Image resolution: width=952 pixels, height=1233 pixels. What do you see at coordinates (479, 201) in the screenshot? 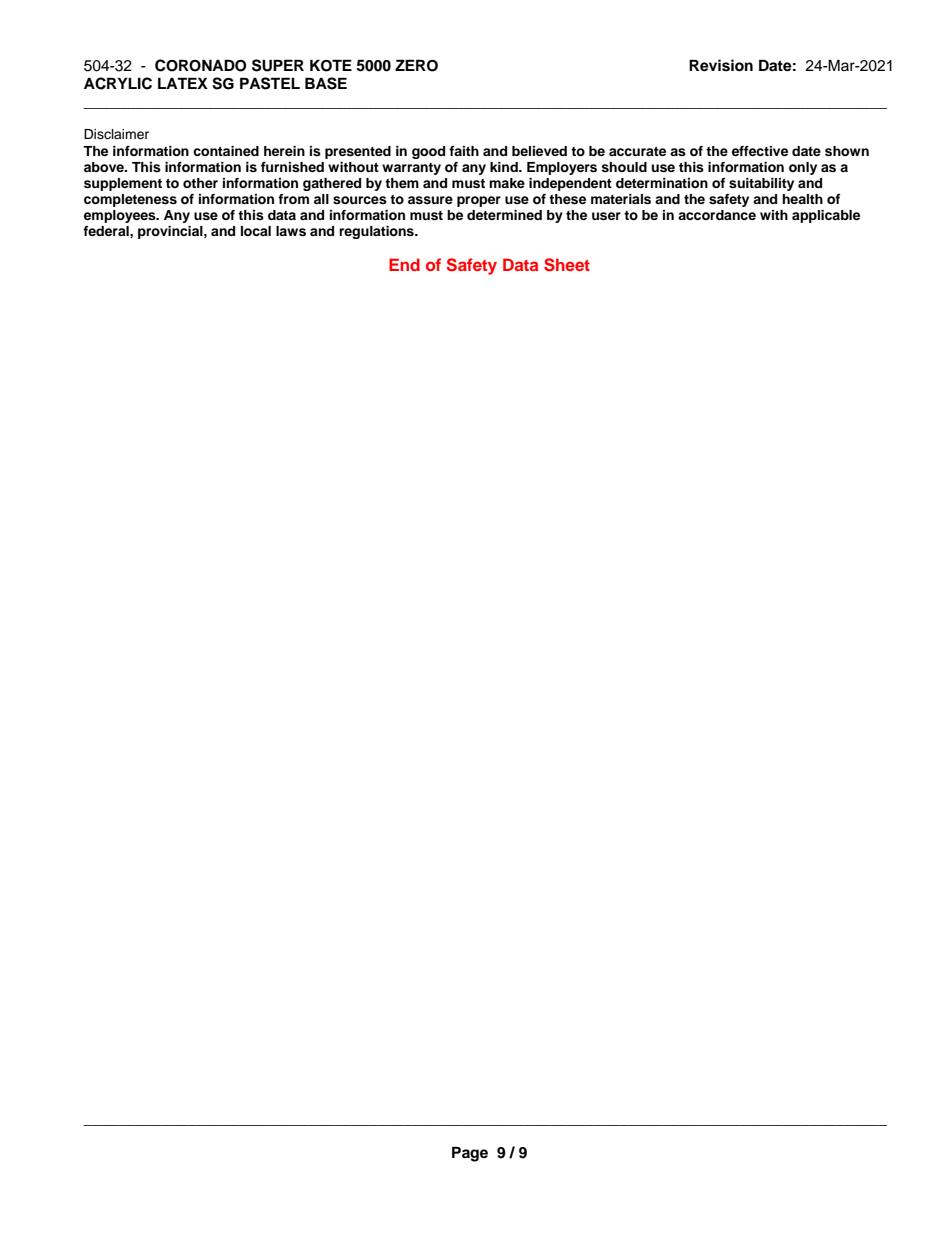
I see `proper` at bounding box center [479, 201].
